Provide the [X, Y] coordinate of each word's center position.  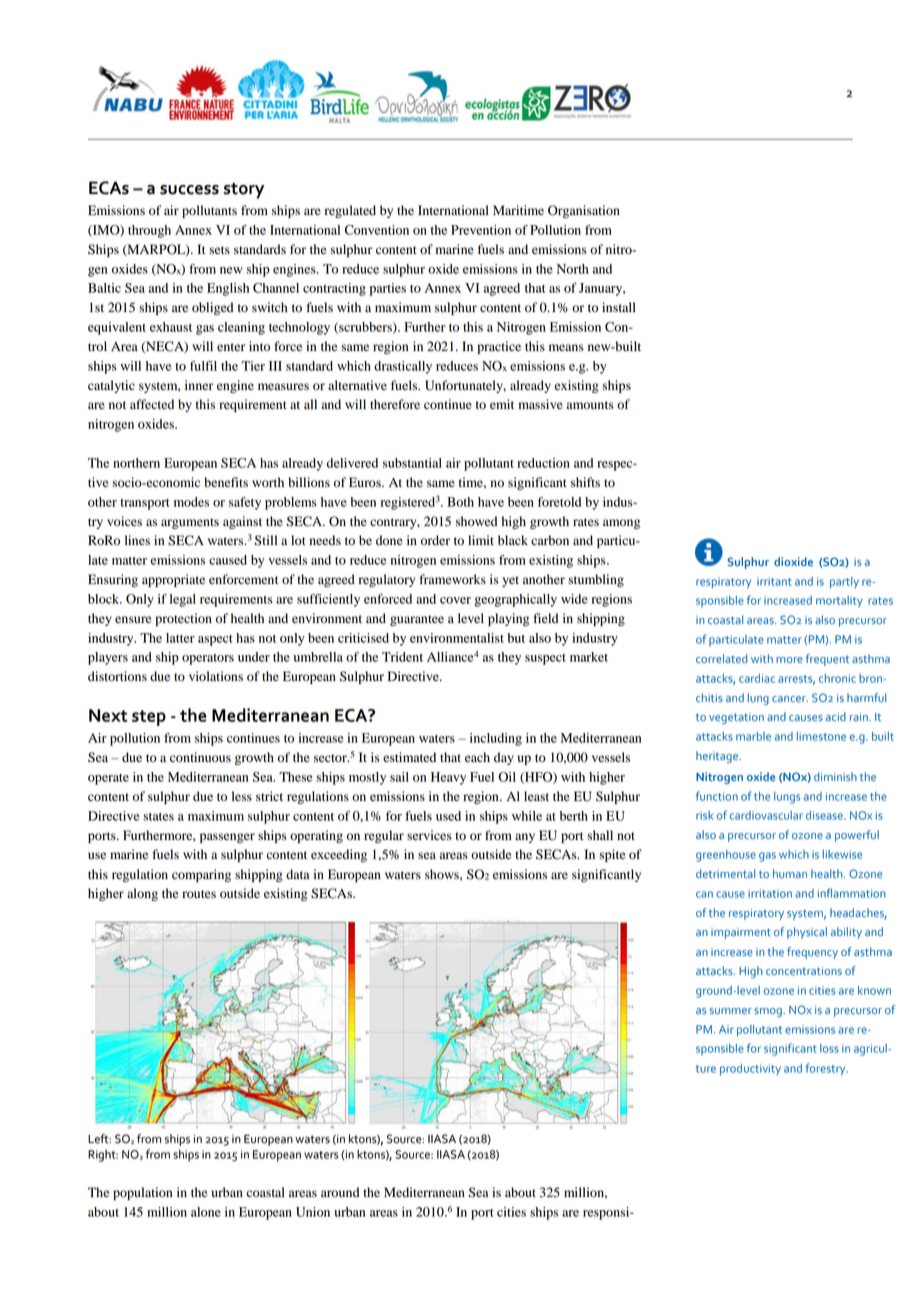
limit [481, 540]
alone [206, 1212]
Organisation [584, 211]
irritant [774, 581]
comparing [201, 875]
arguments [190, 523]
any [525, 838]
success [189, 190]
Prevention [481, 230]
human [790, 873]
